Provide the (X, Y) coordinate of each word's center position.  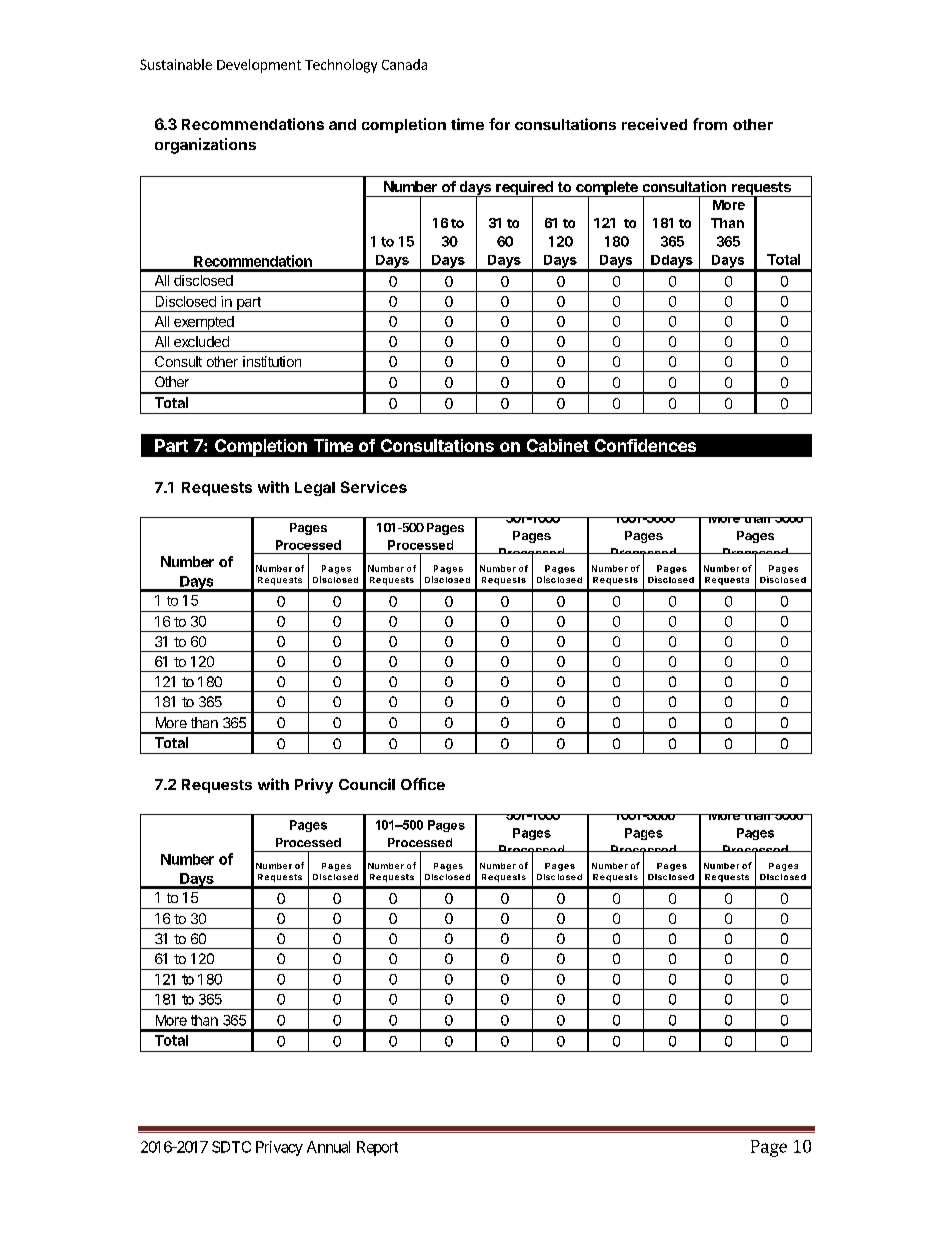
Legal (315, 489)
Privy (314, 786)
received (654, 124)
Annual (328, 1147)
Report (377, 1148)
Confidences (645, 445)
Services (374, 487)
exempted (204, 324)
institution (272, 361)
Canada (404, 64)
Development (259, 66)
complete (607, 189)
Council (367, 784)
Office (423, 784)
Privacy (279, 1148)
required (524, 189)
